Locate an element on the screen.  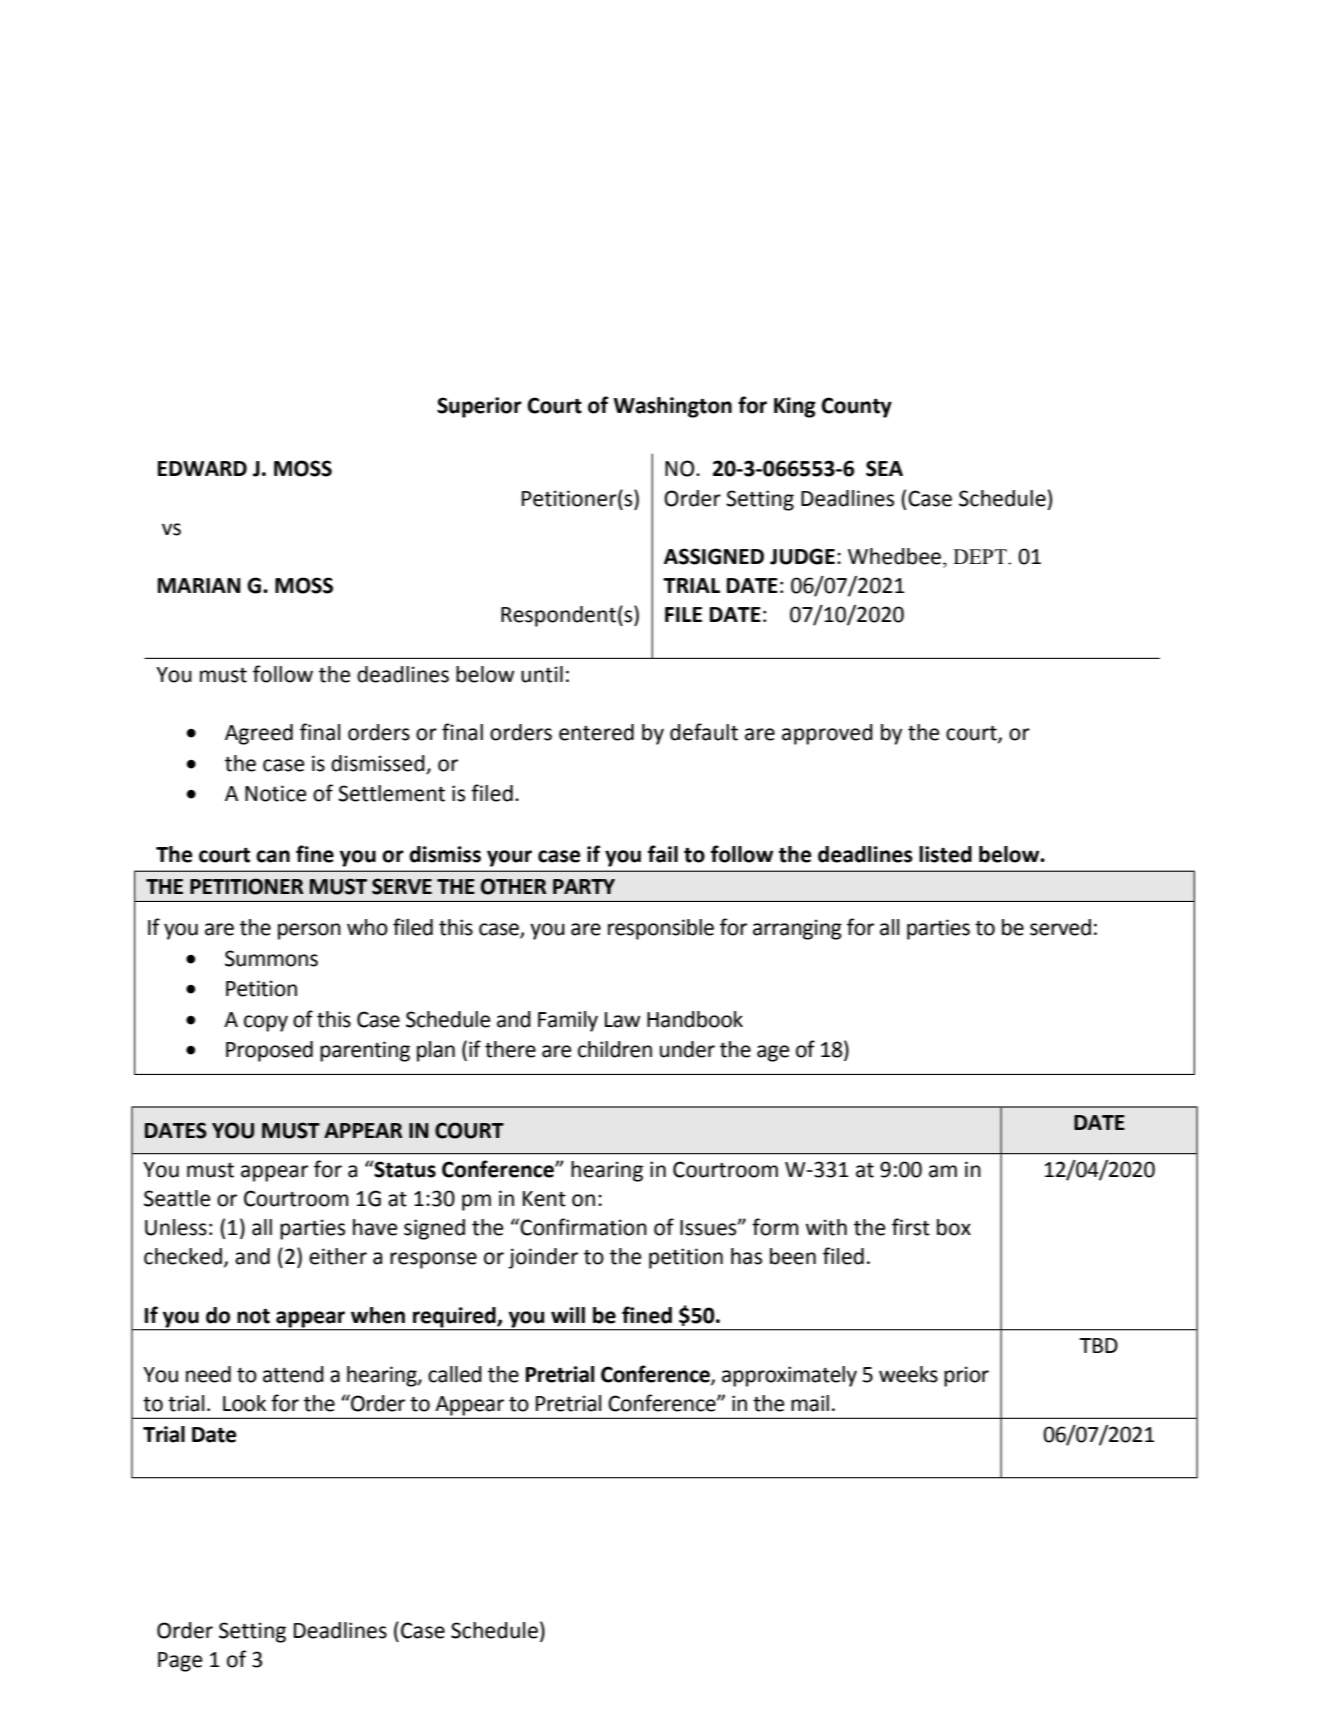
attend is located at coordinates (293, 1374).
